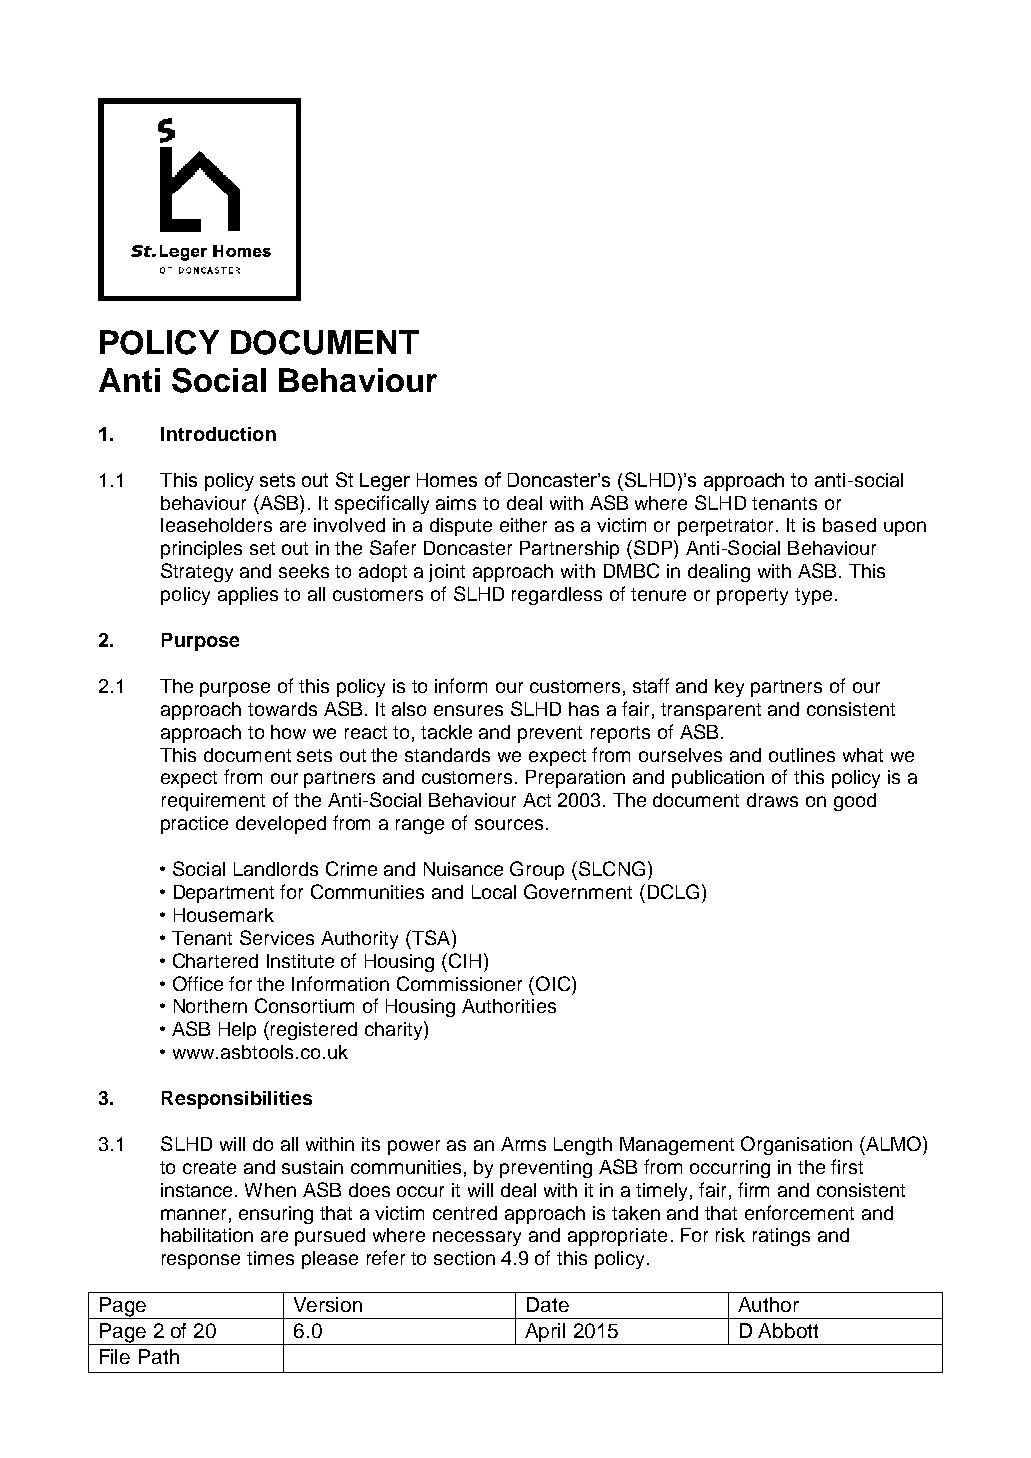 Image resolution: width=1031 pixels, height=1458 pixels. What do you see at coordinates (802, 755) in the screenshot?
I see `outlines` at bounding box center [802, 755].
